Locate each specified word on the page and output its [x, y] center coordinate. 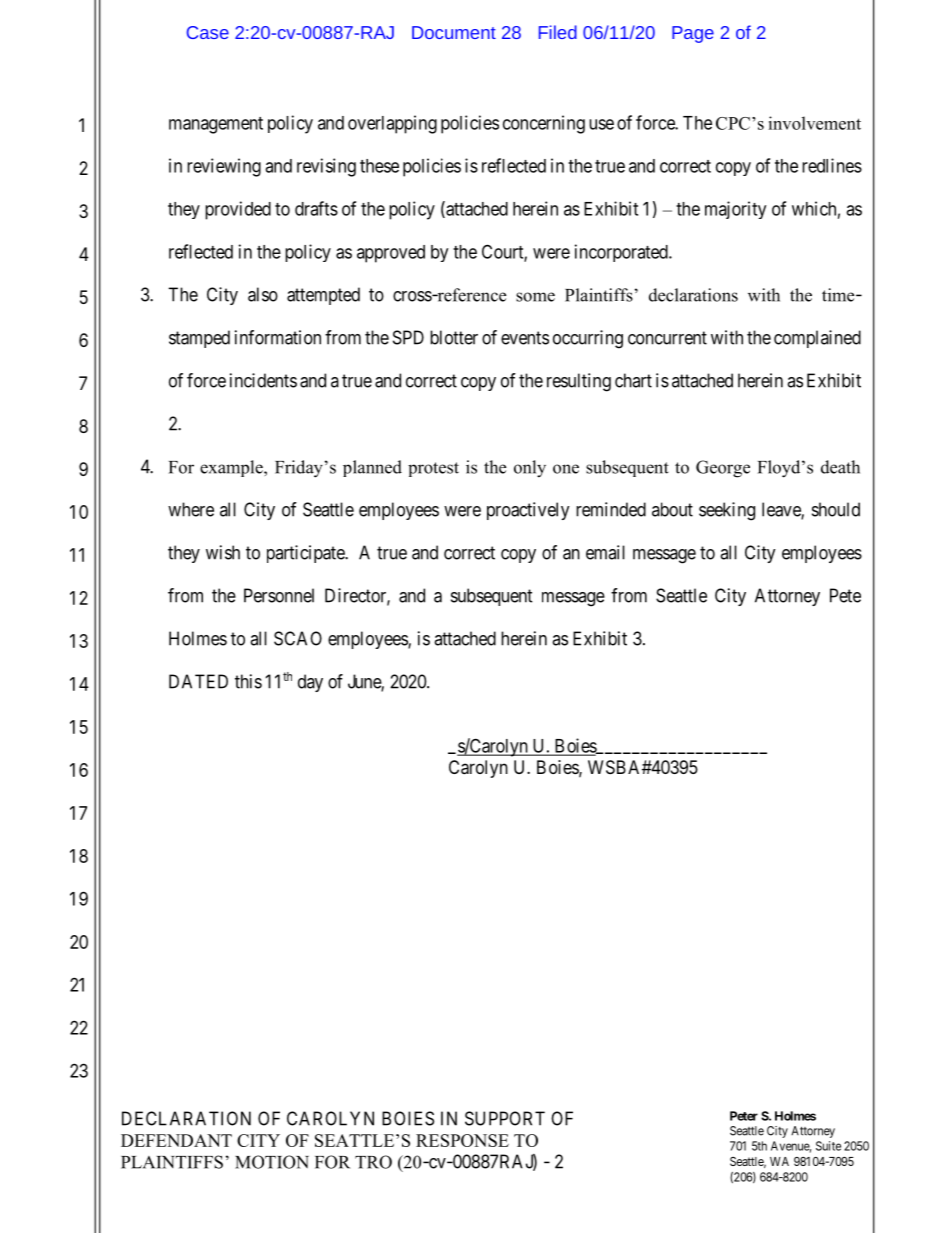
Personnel [279, 595]
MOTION [272, 1162]
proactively [528, 511]
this [248, 681]
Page [693, 34]
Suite [828, 1146]
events [525, 338]
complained [817, 339]
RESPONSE [462, 1140]
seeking [727, 511]
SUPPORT [505, 1118]
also [263, 294]
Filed [558, 32]
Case [208, 32]
